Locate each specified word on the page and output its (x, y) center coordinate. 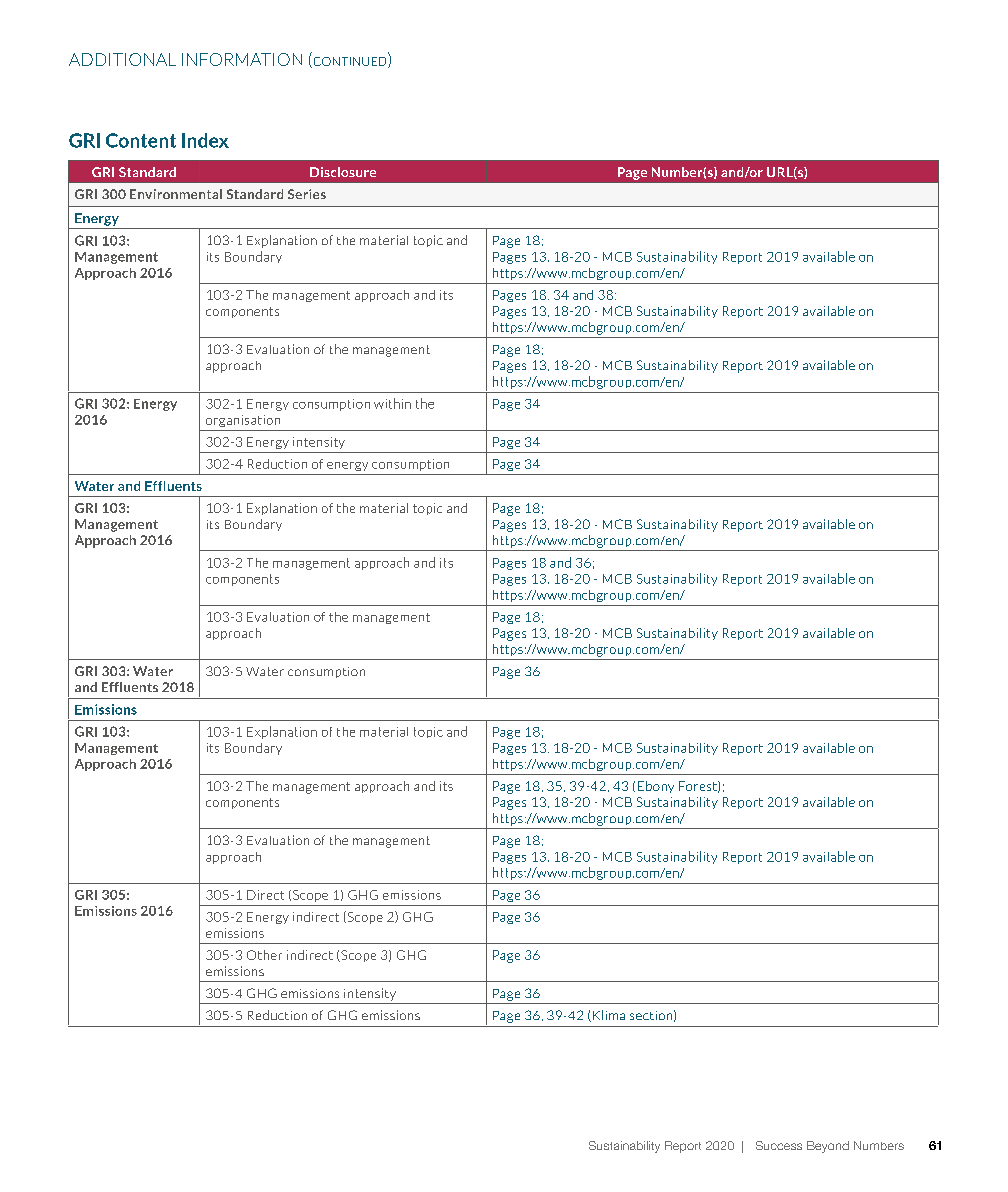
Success (779, 1145)
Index (205, 140)
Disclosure (343, 172)
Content (141, 140)
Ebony (656, 787)
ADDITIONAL (122, 59)
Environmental (176, 194)
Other (264, 955)
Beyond (828, 1147)
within (392, 403)
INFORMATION (242, 59)
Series (307, 194)
